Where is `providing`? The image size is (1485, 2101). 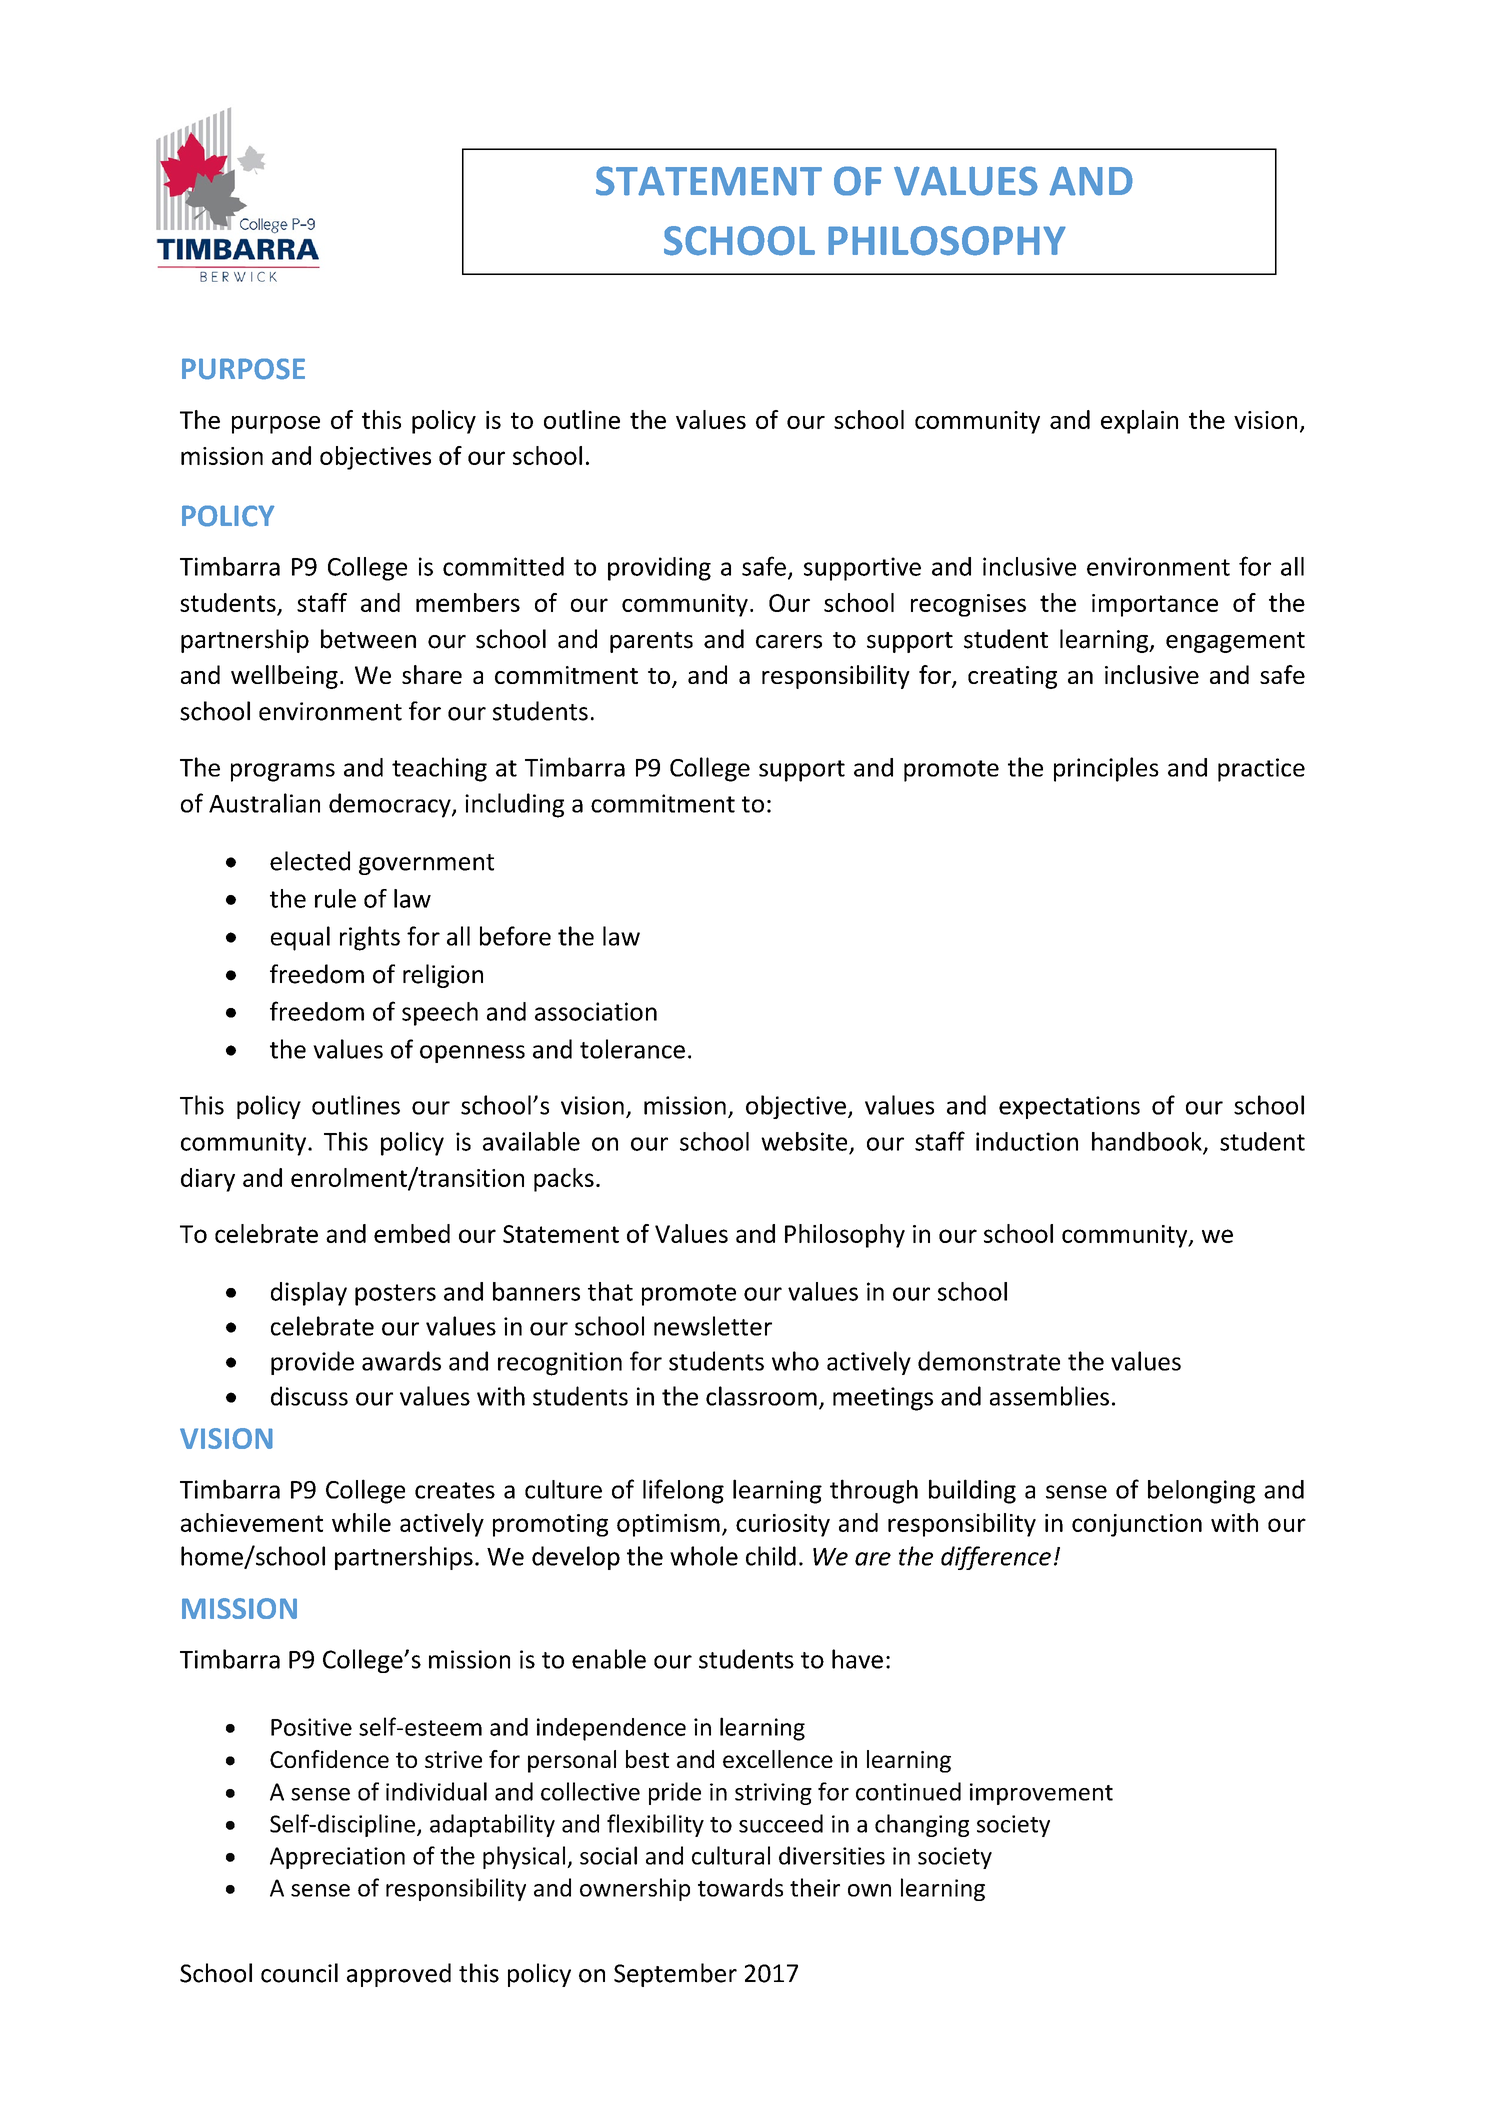
providing is located at coordinates (659, 569).
